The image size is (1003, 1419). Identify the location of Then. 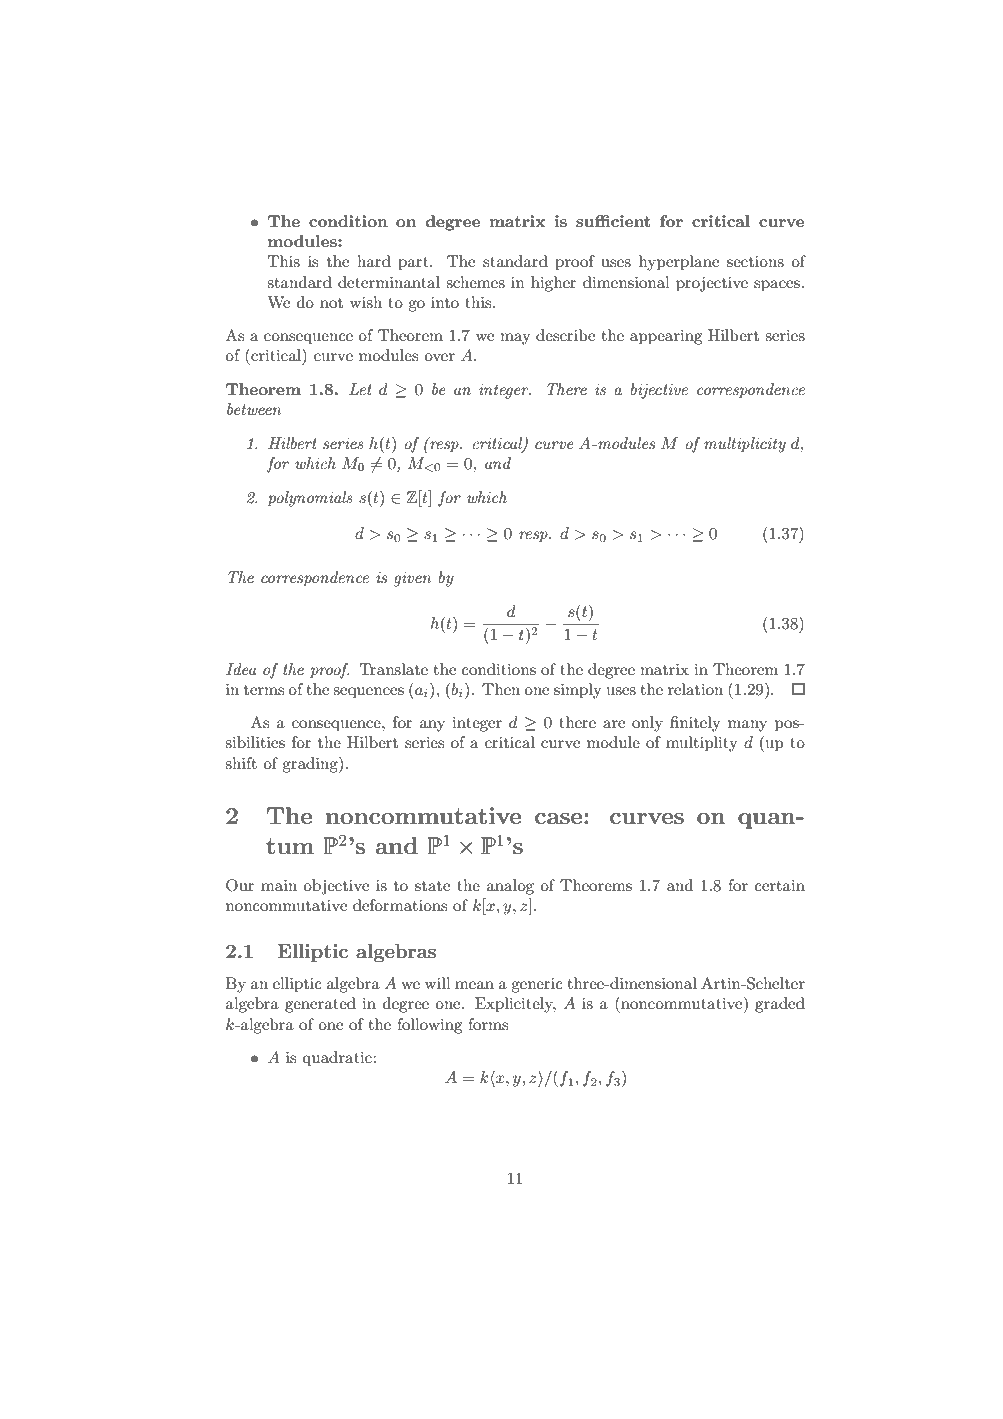
(501, 689).
